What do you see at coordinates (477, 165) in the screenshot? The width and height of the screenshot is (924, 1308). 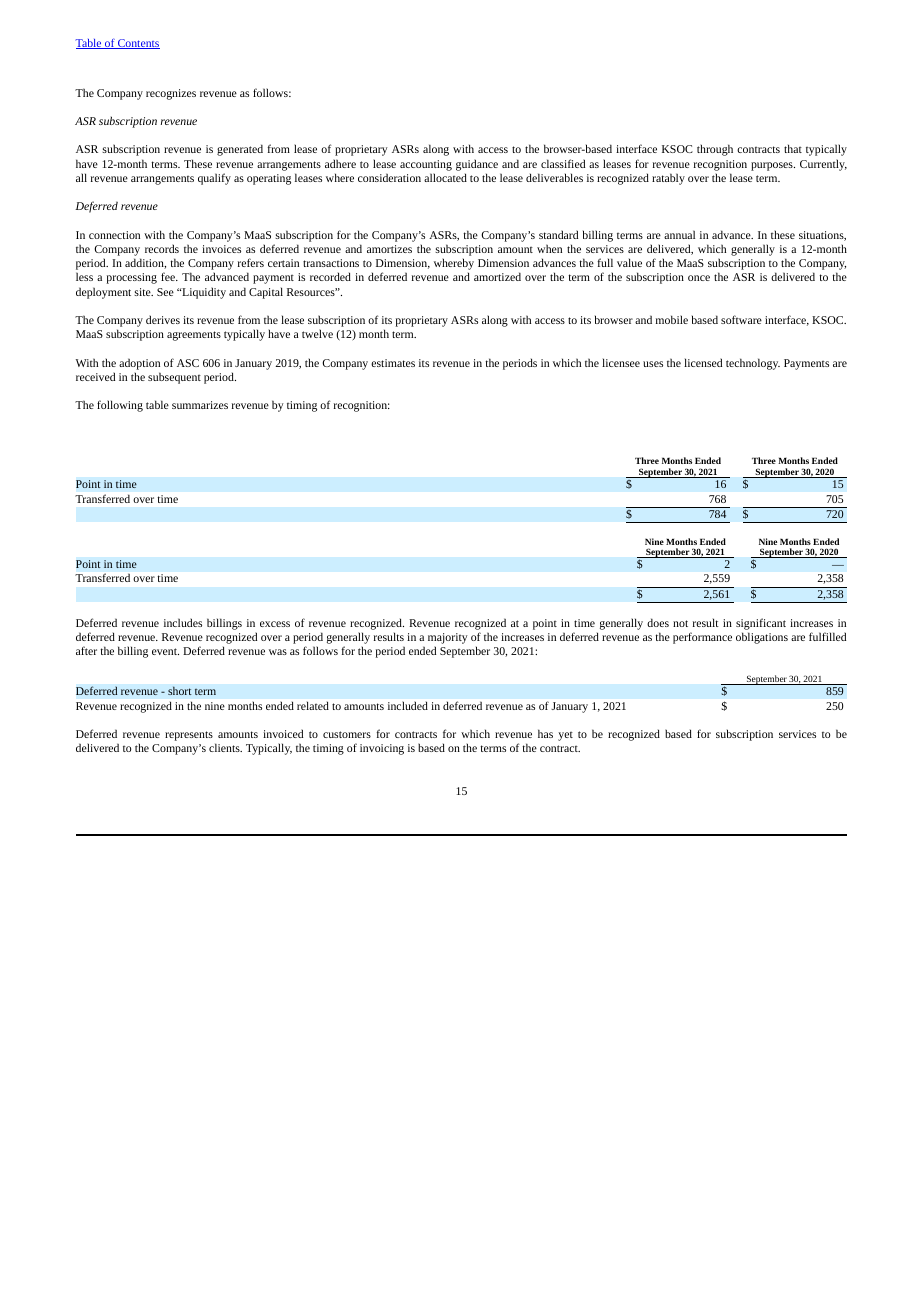 I see `guidance` at bounding box center [477, 165].
